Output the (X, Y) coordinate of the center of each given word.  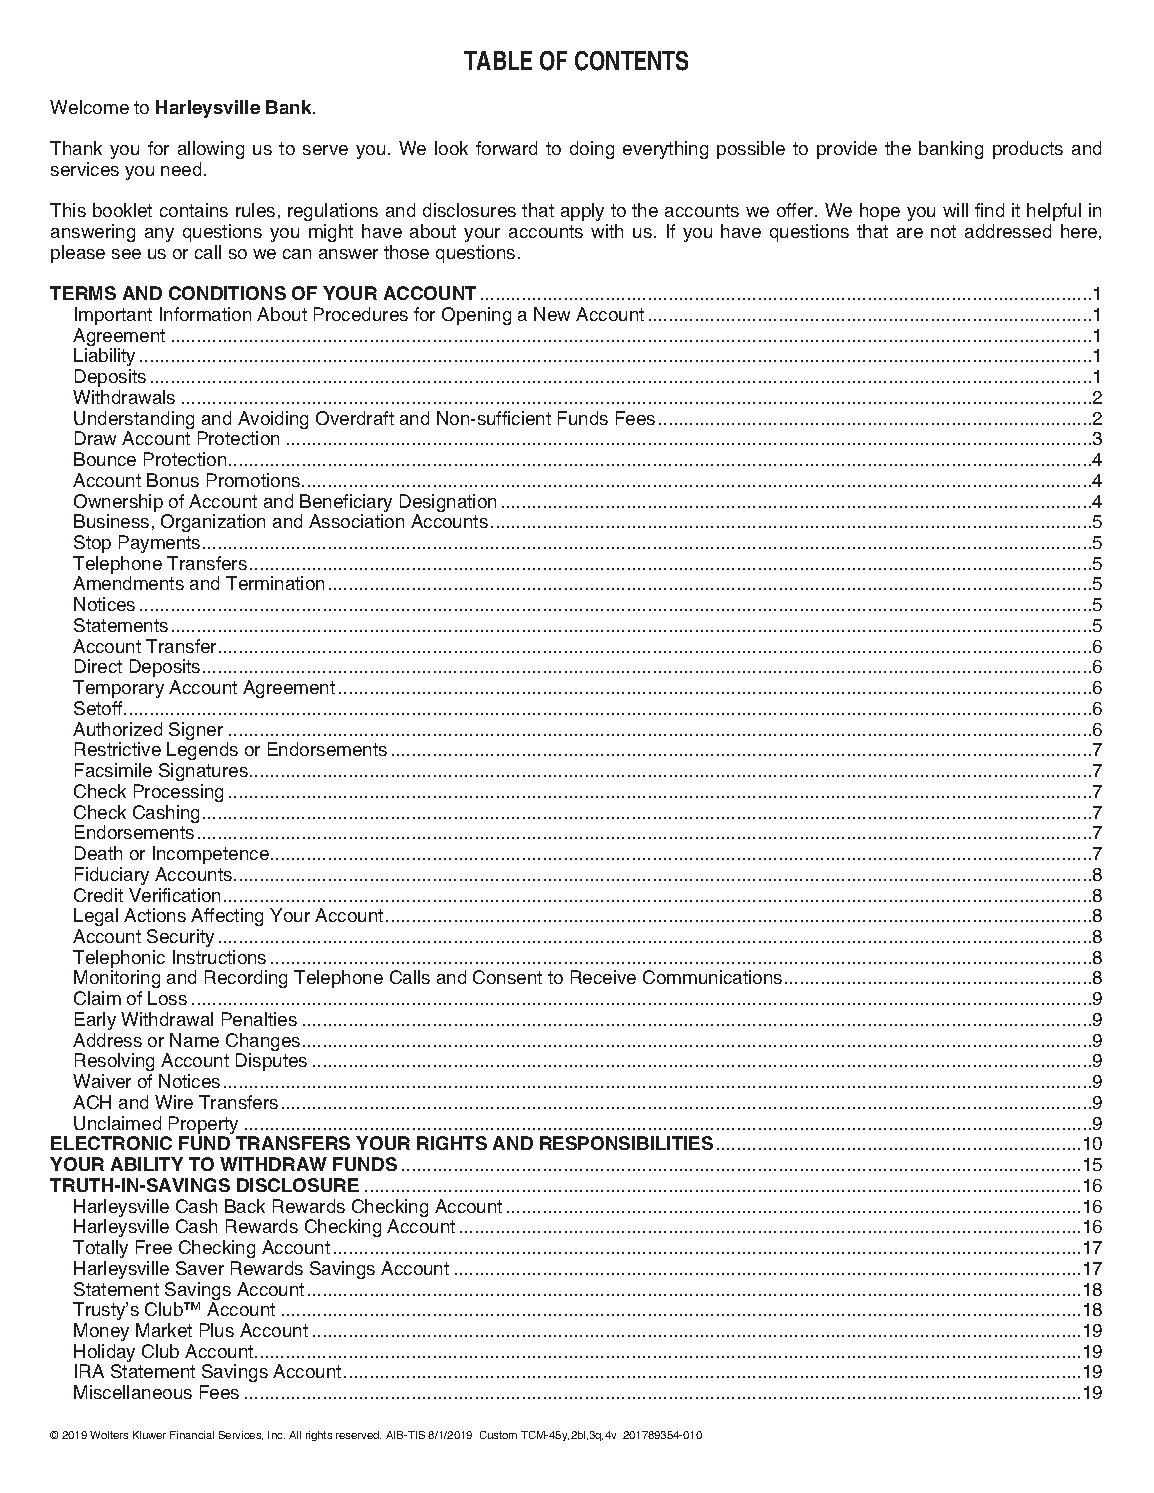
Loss (167, 998)
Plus (217, 1330)
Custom (498, 1435)
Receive (603, 977)
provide (847, 150)
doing (592, 150)
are (910, 233)
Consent (507, 977)
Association (356, 521)
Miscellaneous (133, 1392)
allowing (211, 150)
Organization (213, 523)
